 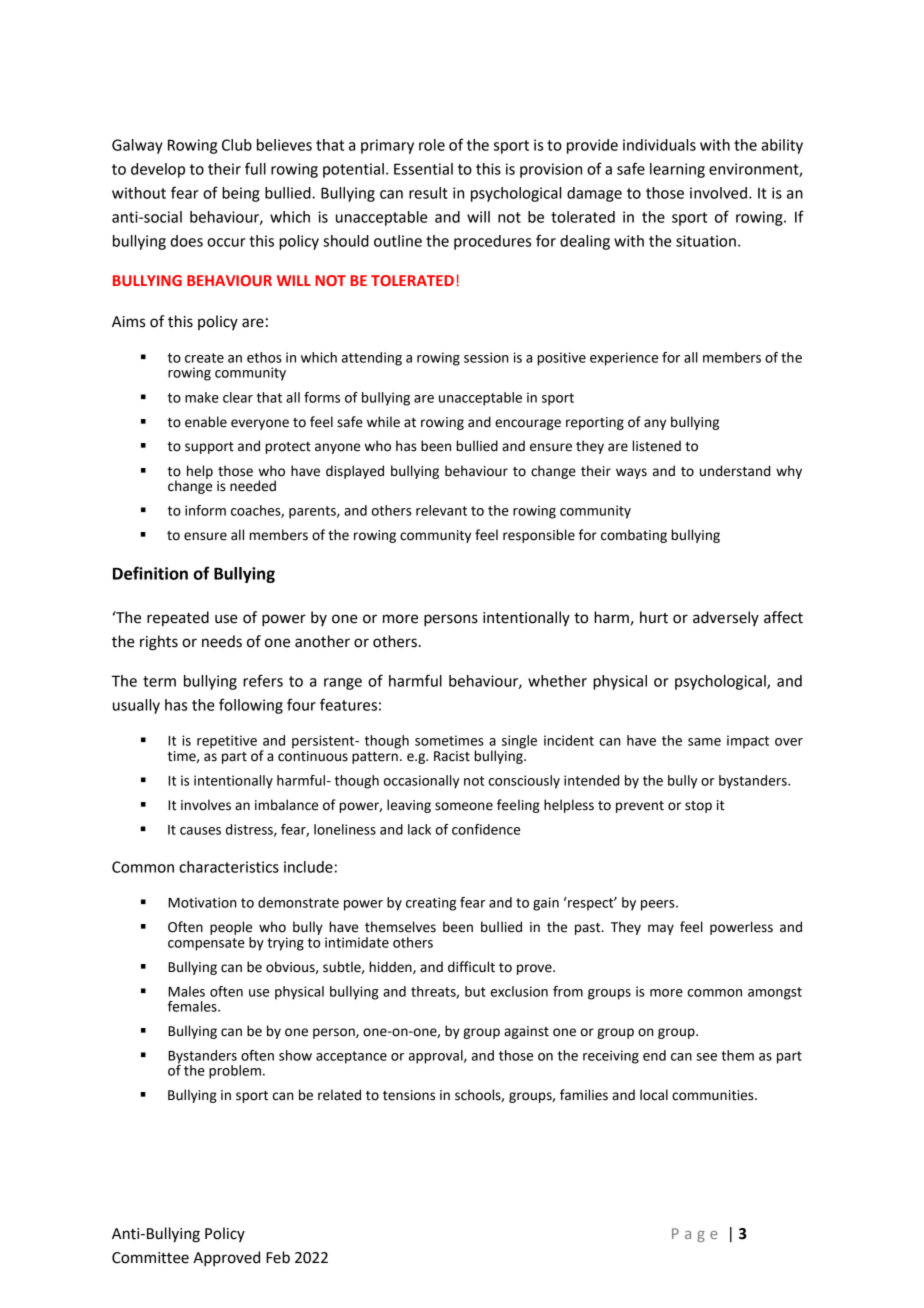 I want to click on peers, so click(x=659, y=905).
